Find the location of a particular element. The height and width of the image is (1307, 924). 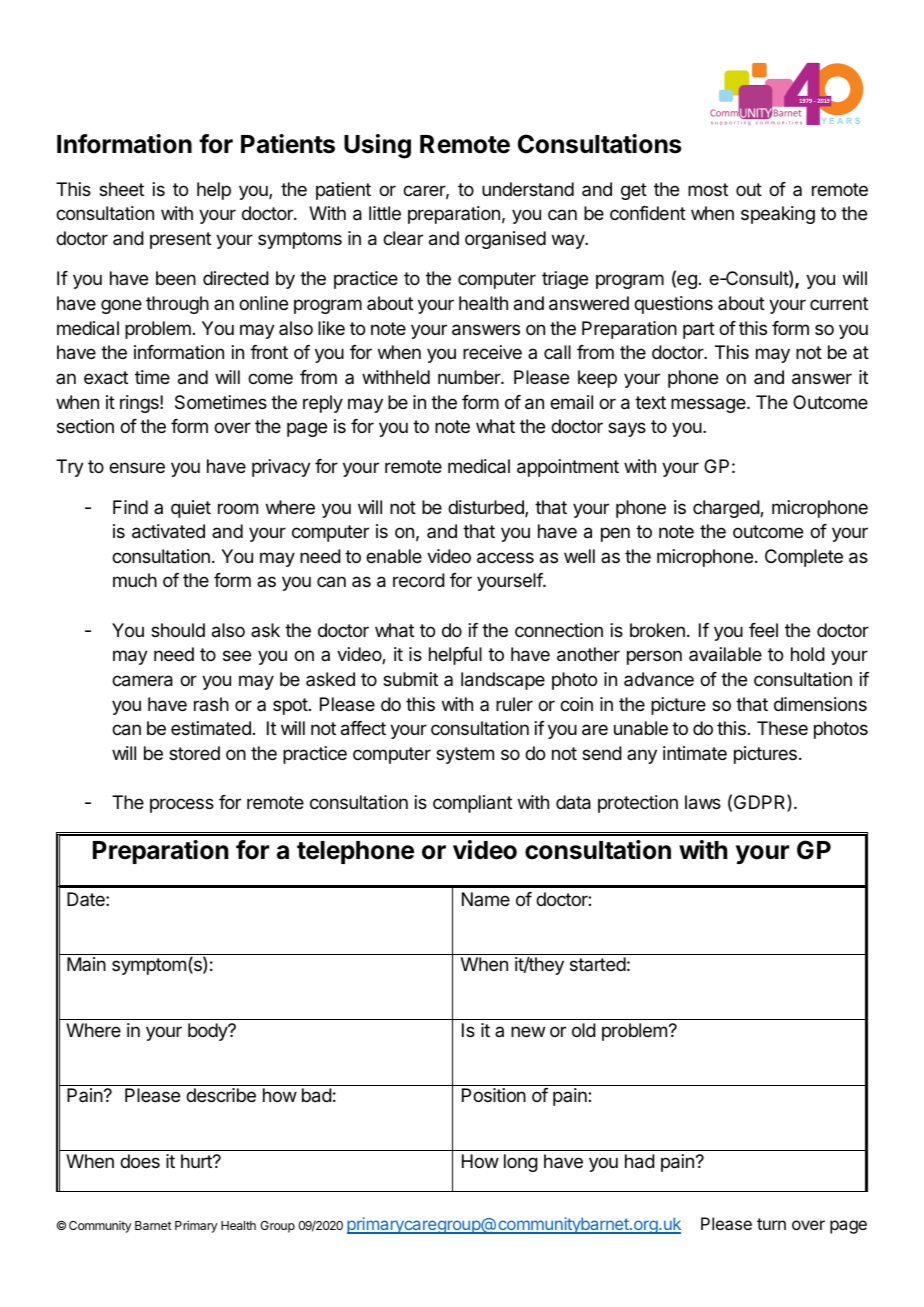

number is located at coordinates (470, 377).
